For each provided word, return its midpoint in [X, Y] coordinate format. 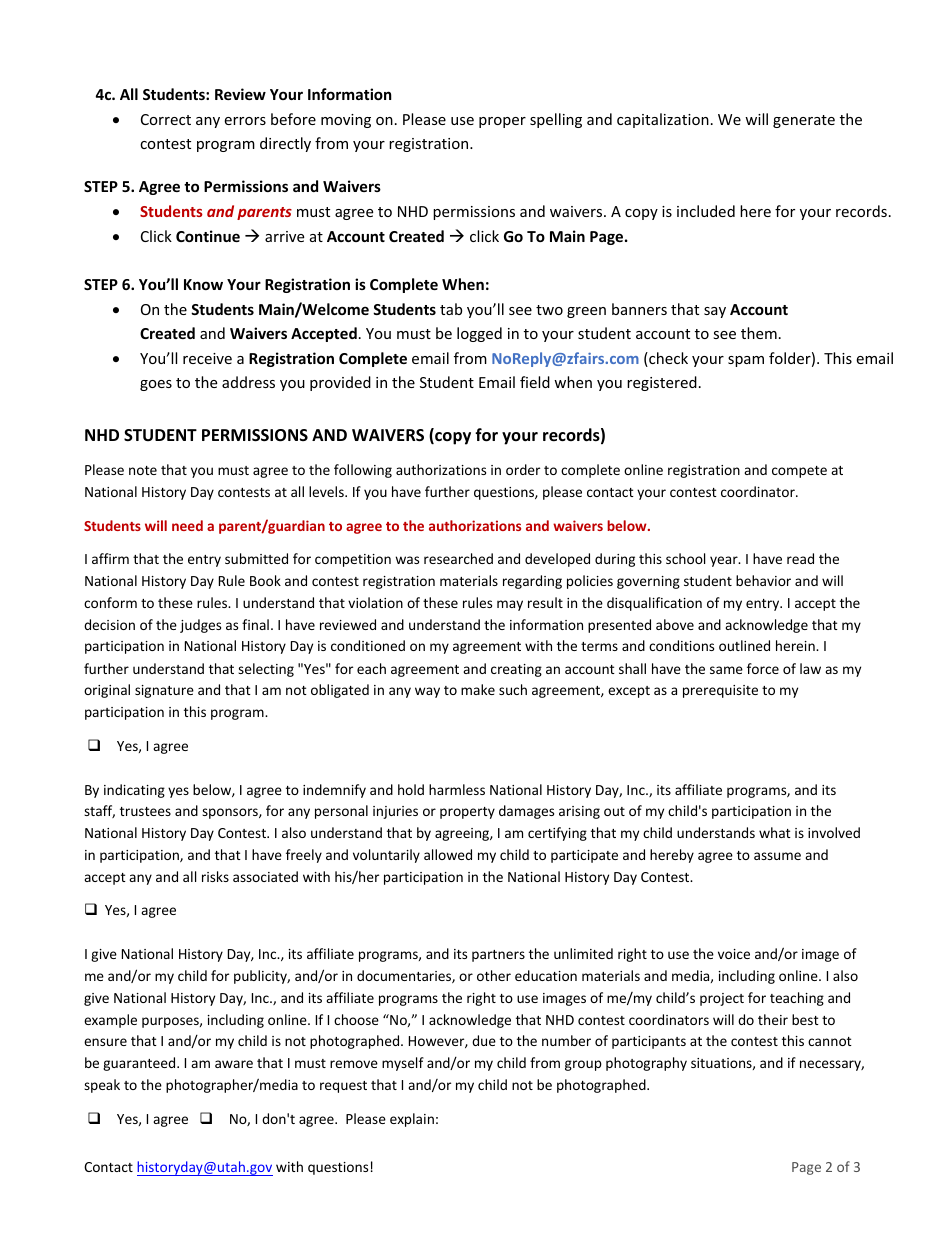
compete [799, 472]
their [773, 1019]
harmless [457, 789]
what [775, 832]
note [143, 470]
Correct [166, 119]
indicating [134, 791]
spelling [556, 120]
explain [412, 1120]
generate [804, 121]
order [523, 469]
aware [234, 1064]
